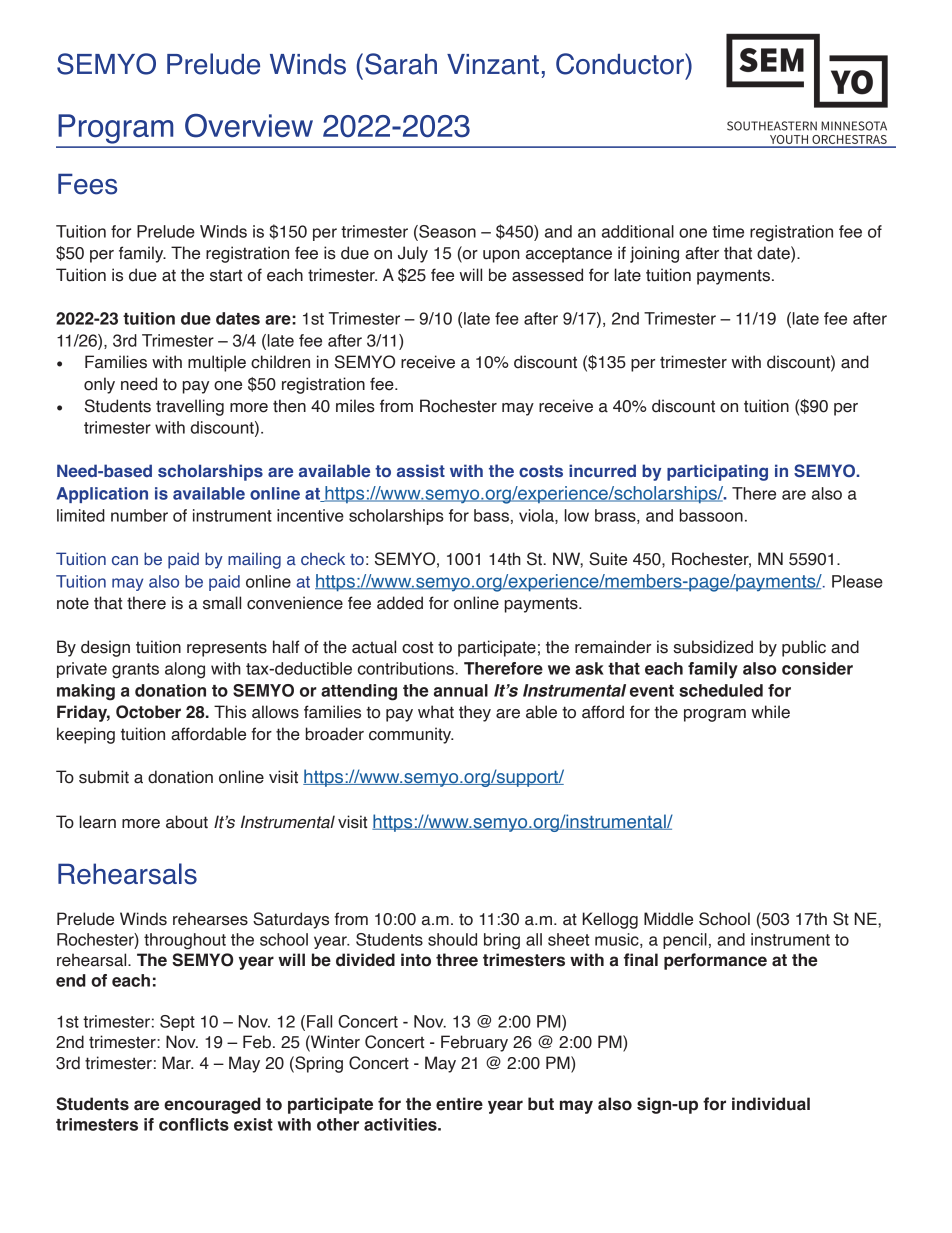 Image resolution: width=952 pixels, height=1233 pixels. What do you see at coordinates (771, 1104) in the document?
I see `individual` at bounding box center [771, 1104].
